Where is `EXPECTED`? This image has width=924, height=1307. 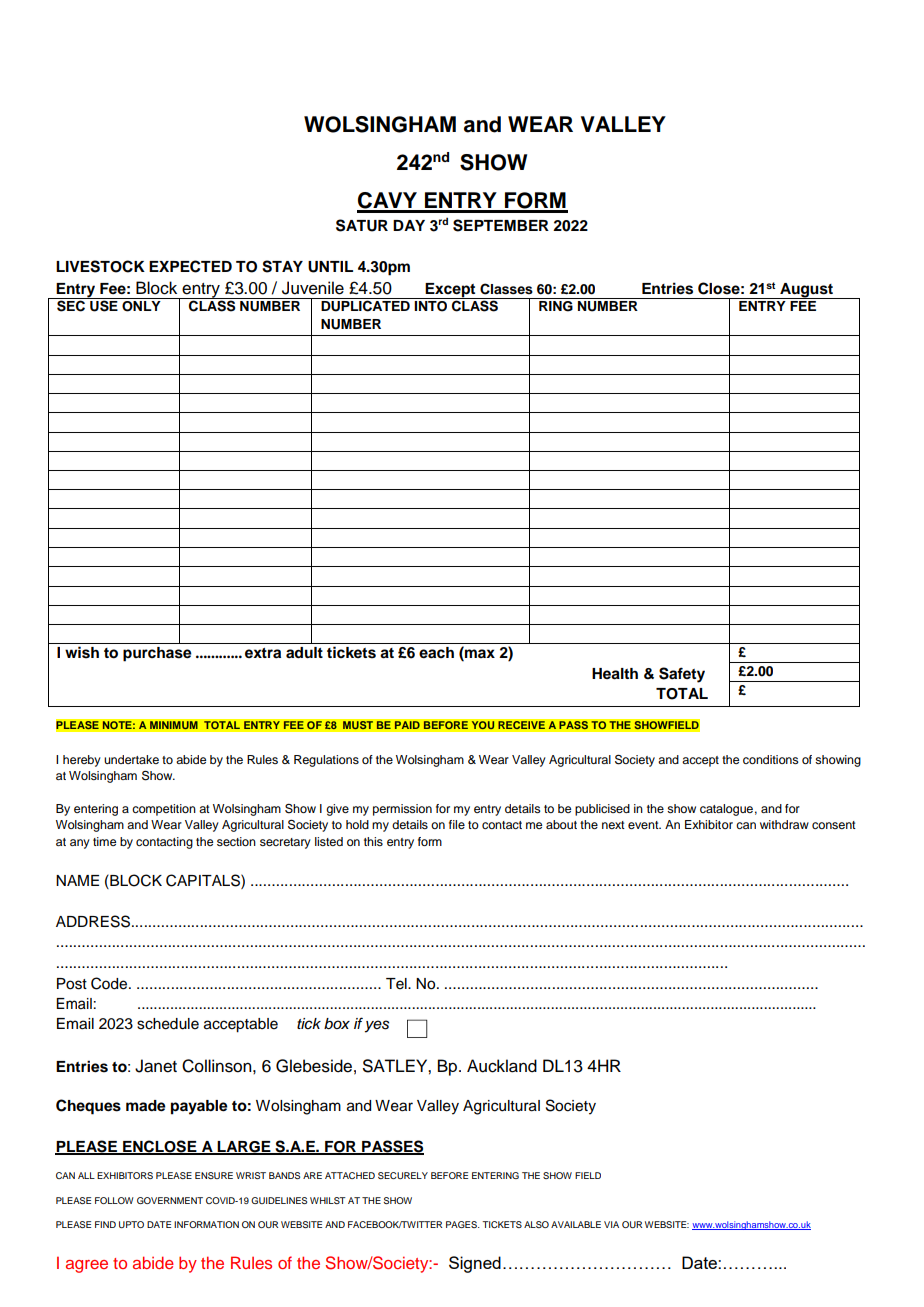 EXPECTED is located at coordinates (190, 266).
